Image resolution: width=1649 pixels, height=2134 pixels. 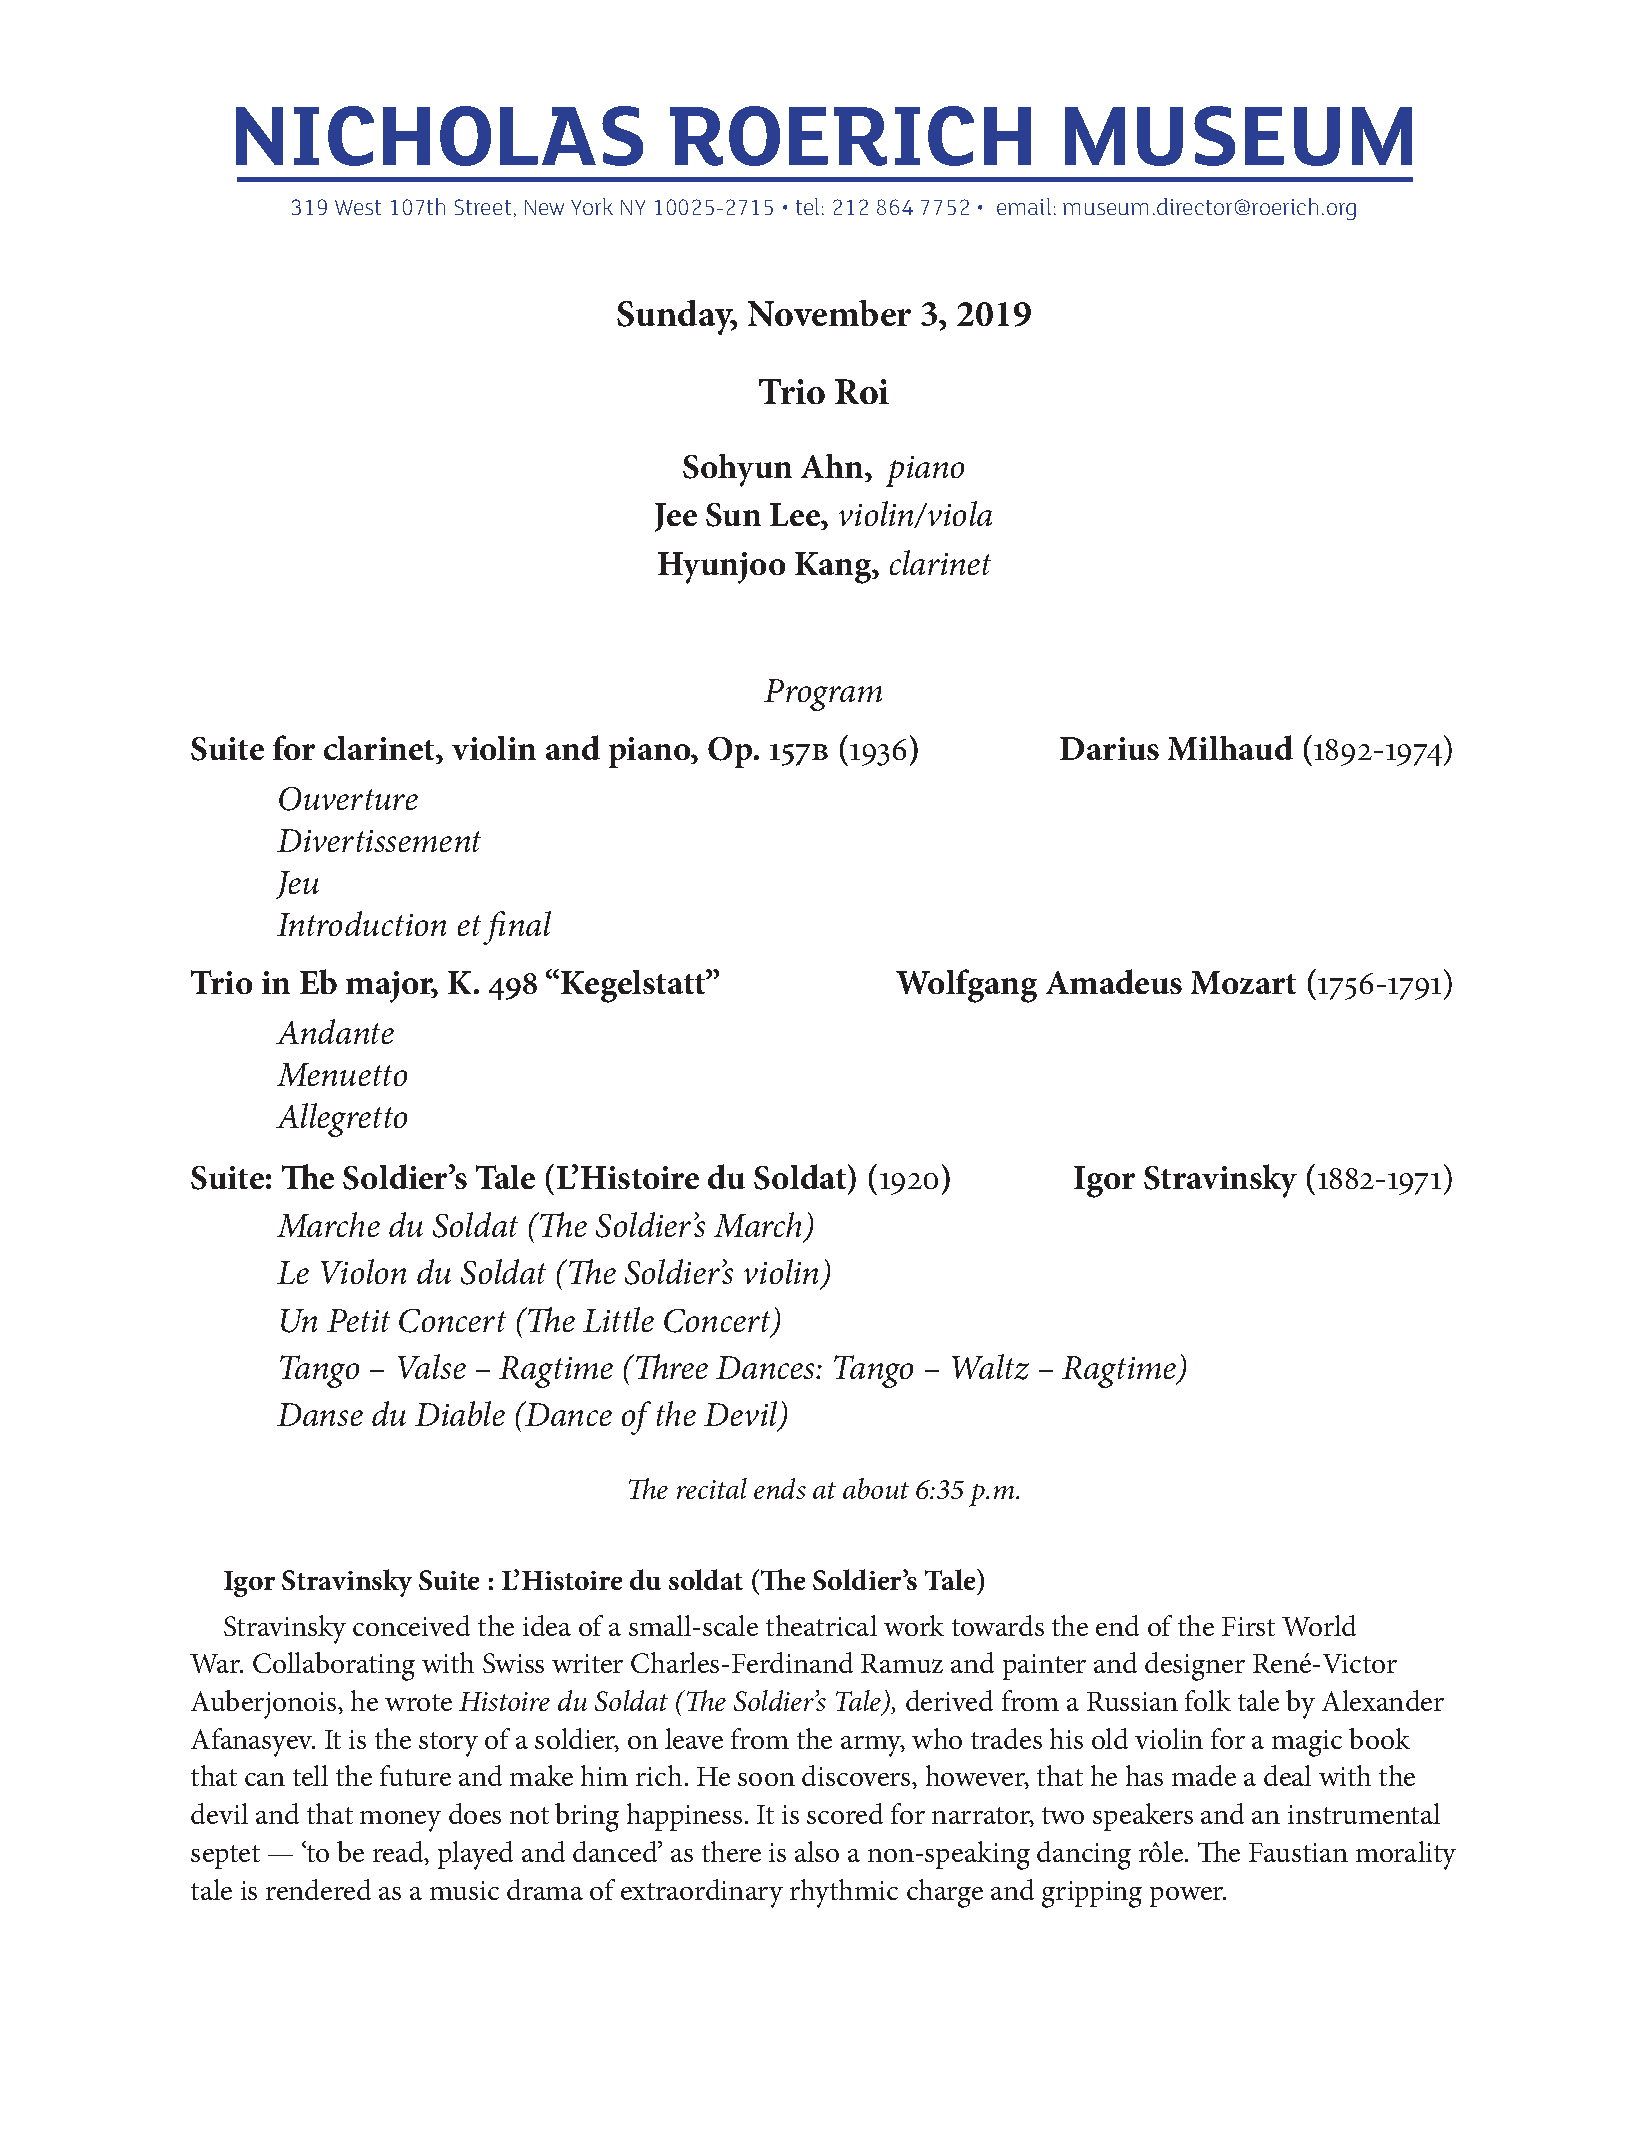 I want to click on West, so click(x=358, y=207).
